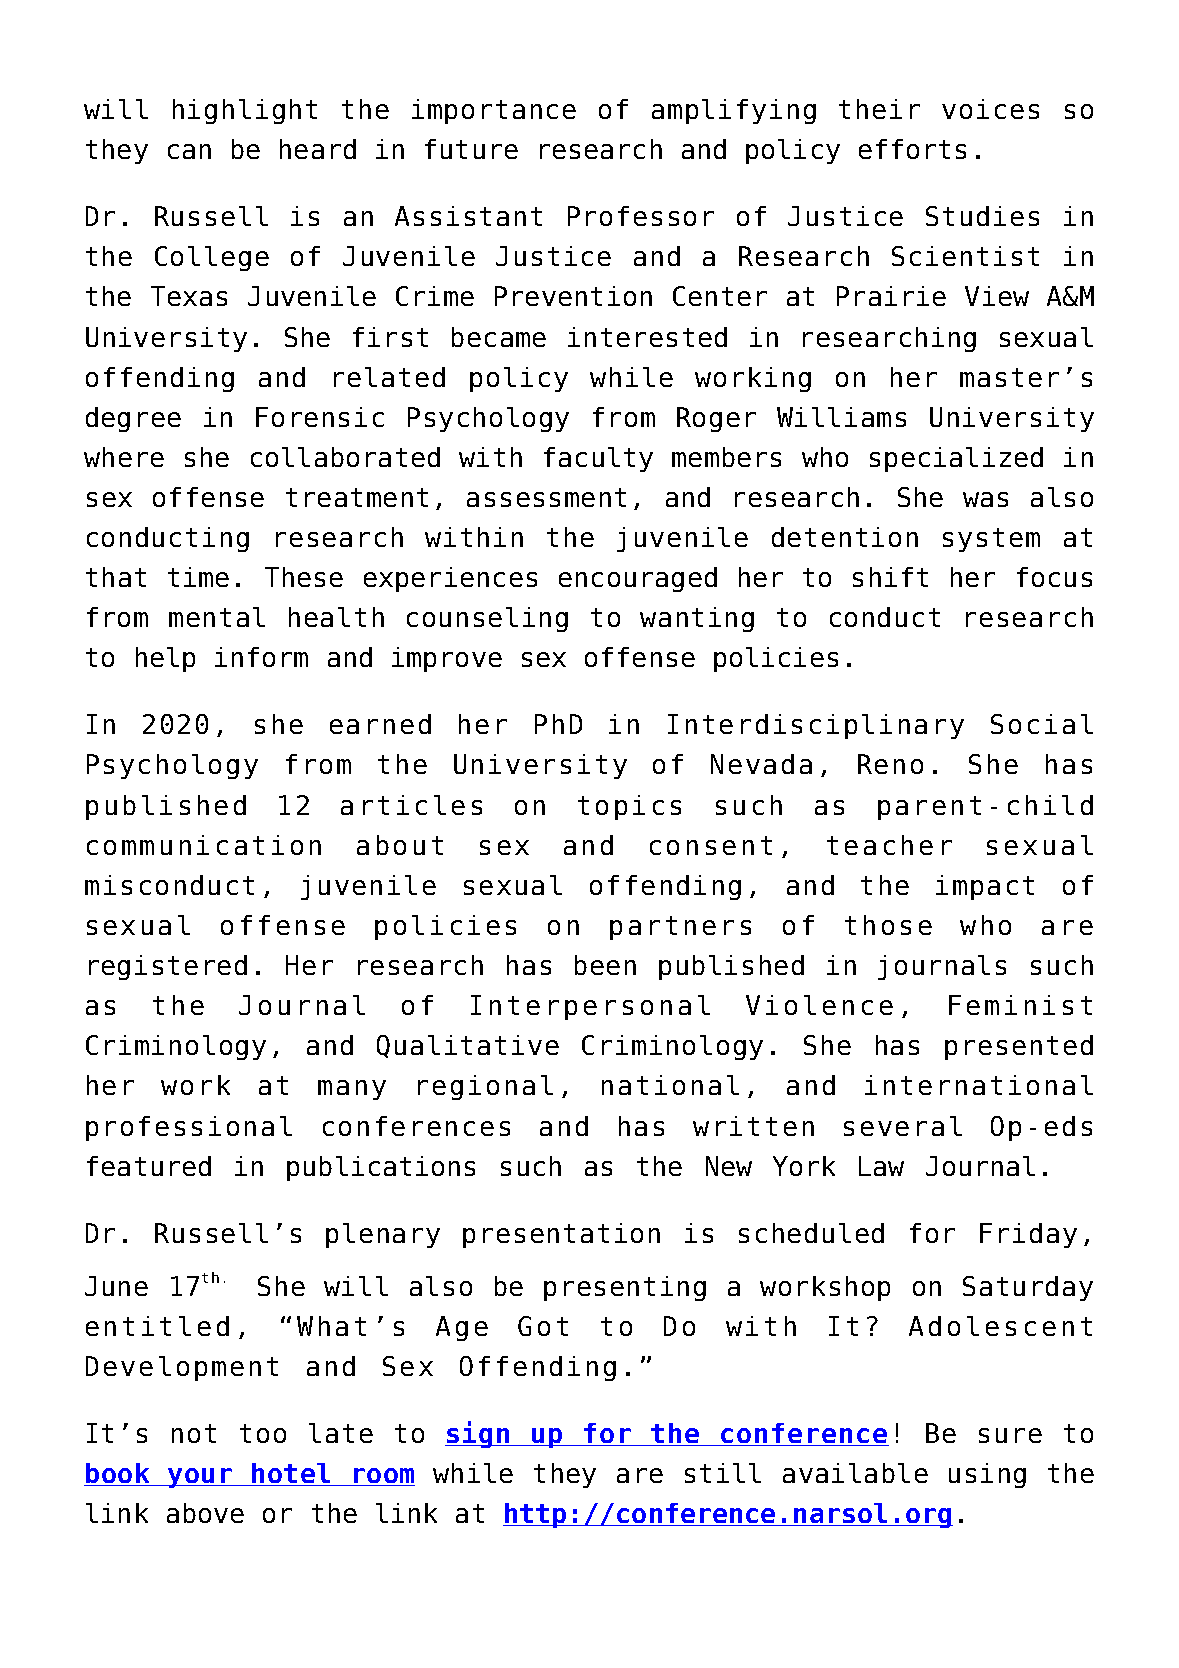 The height and width of the screenshot is (1668, 1179). Describe the element at coordinates (168, 967) in the screenshot. I see `registered` at that location.
